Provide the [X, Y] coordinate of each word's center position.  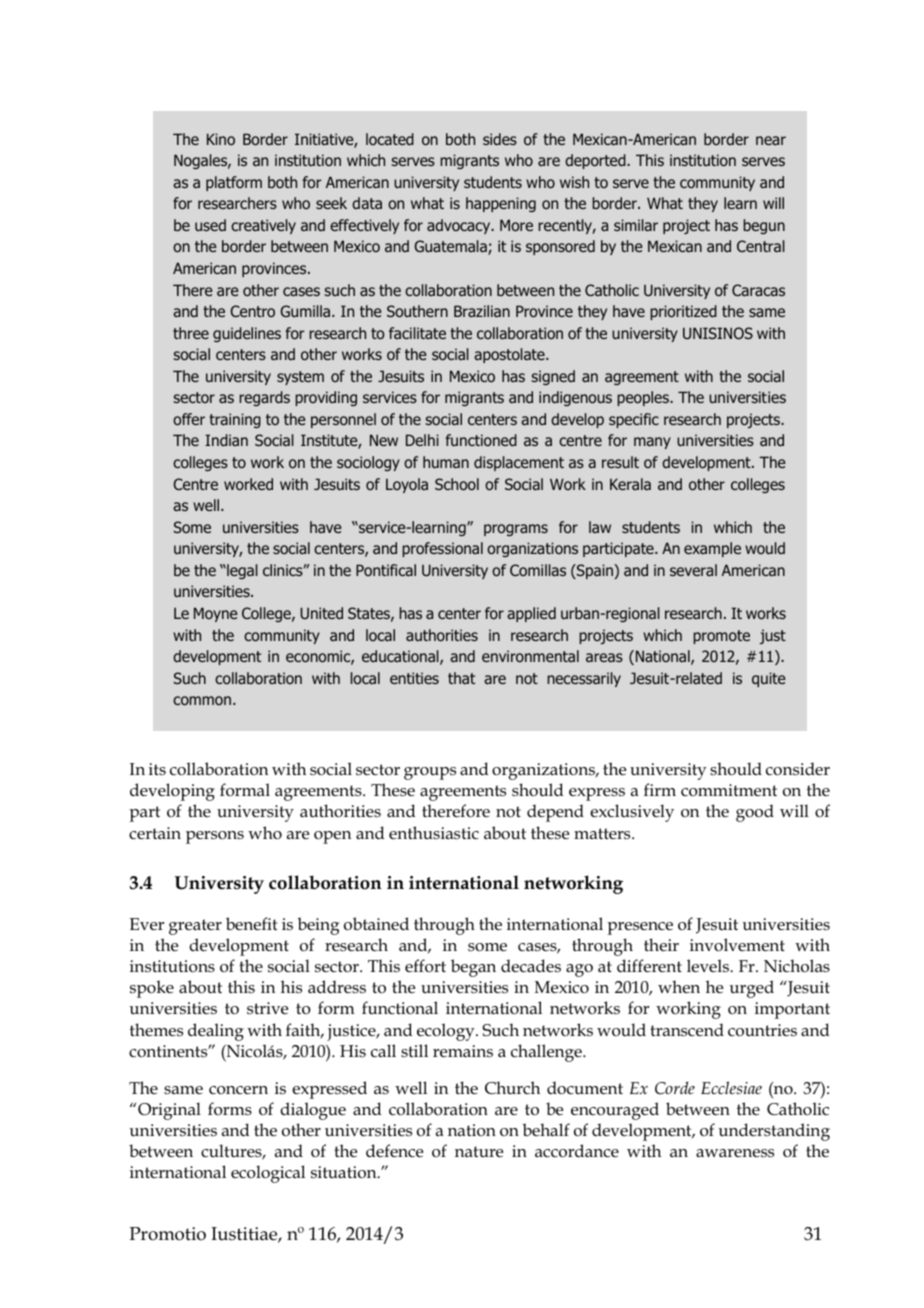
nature [479, 1152]
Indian [226, 440]
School [457, 484]
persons [215, 837]
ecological [268, 1174]
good [755, 813]
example [712, 549]
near [771, 140]
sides [500, 139]
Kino [221, 139]
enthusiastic [434, 833]
